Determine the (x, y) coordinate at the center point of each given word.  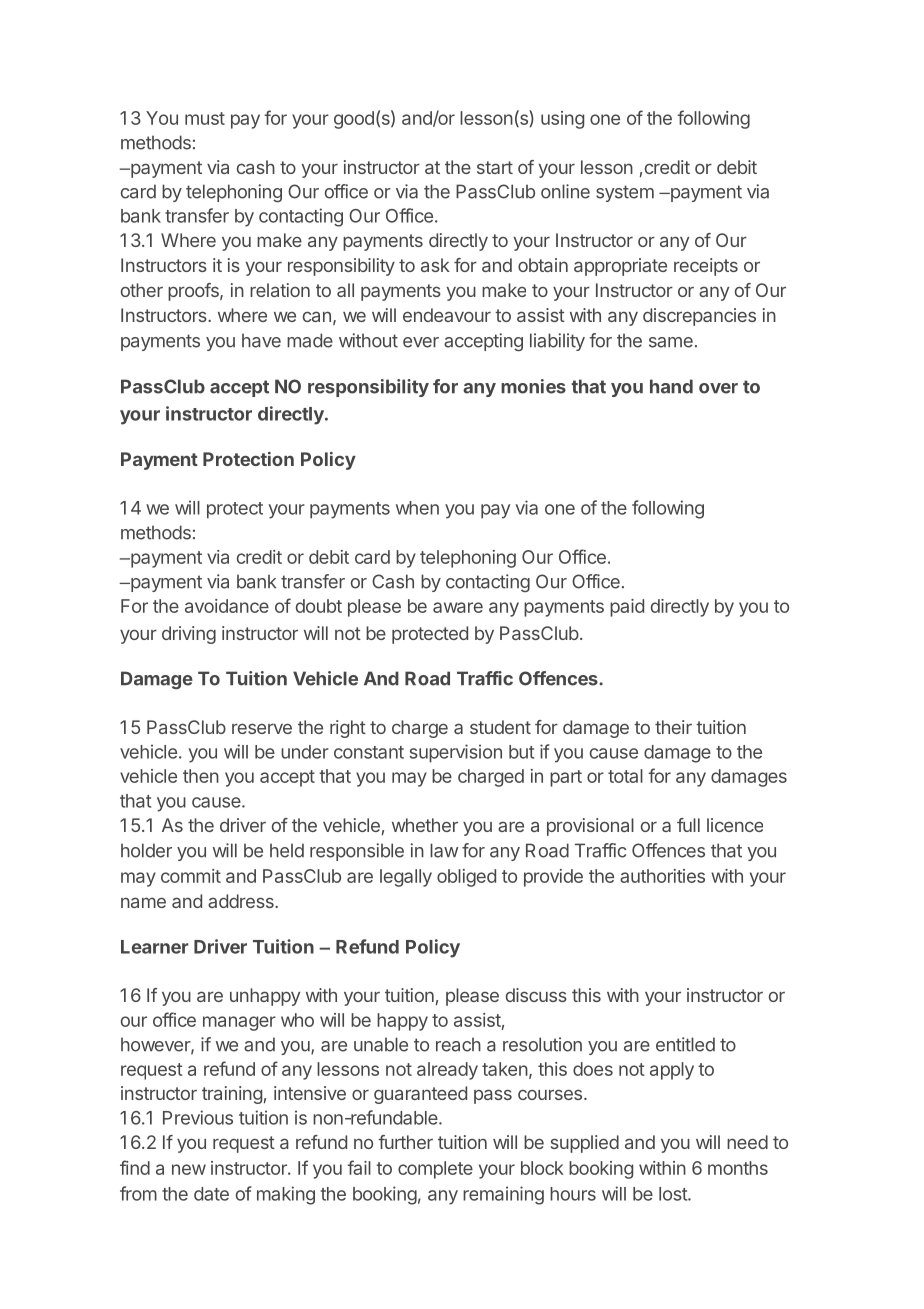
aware (458, 607)
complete (435, 1170)
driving (189, 635)
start (495, 167)
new (189, 1169)
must (205, 118)
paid (627, 608)
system (625, 193)
